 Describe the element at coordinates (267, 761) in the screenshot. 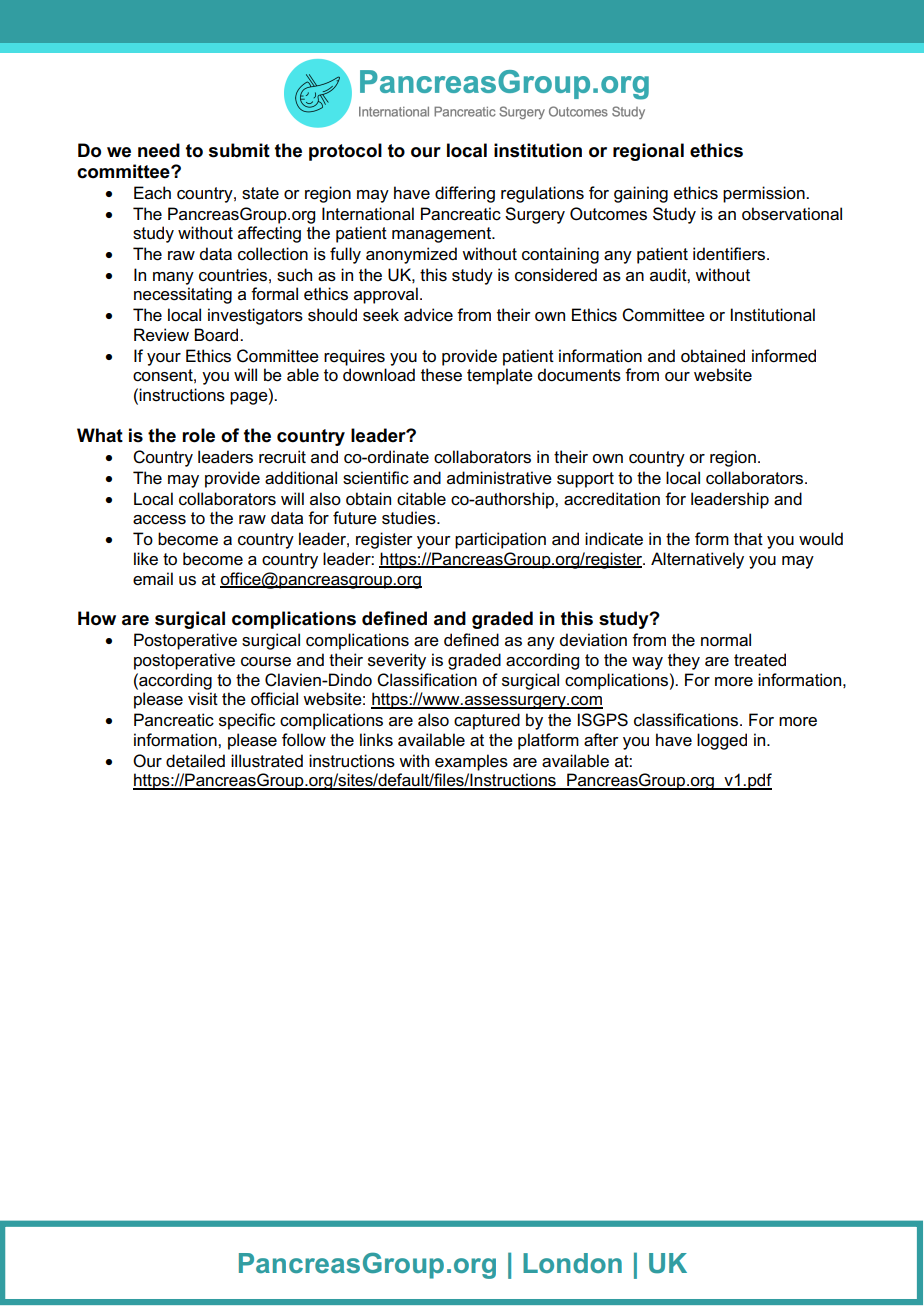

I see `illustrated` at that location.
